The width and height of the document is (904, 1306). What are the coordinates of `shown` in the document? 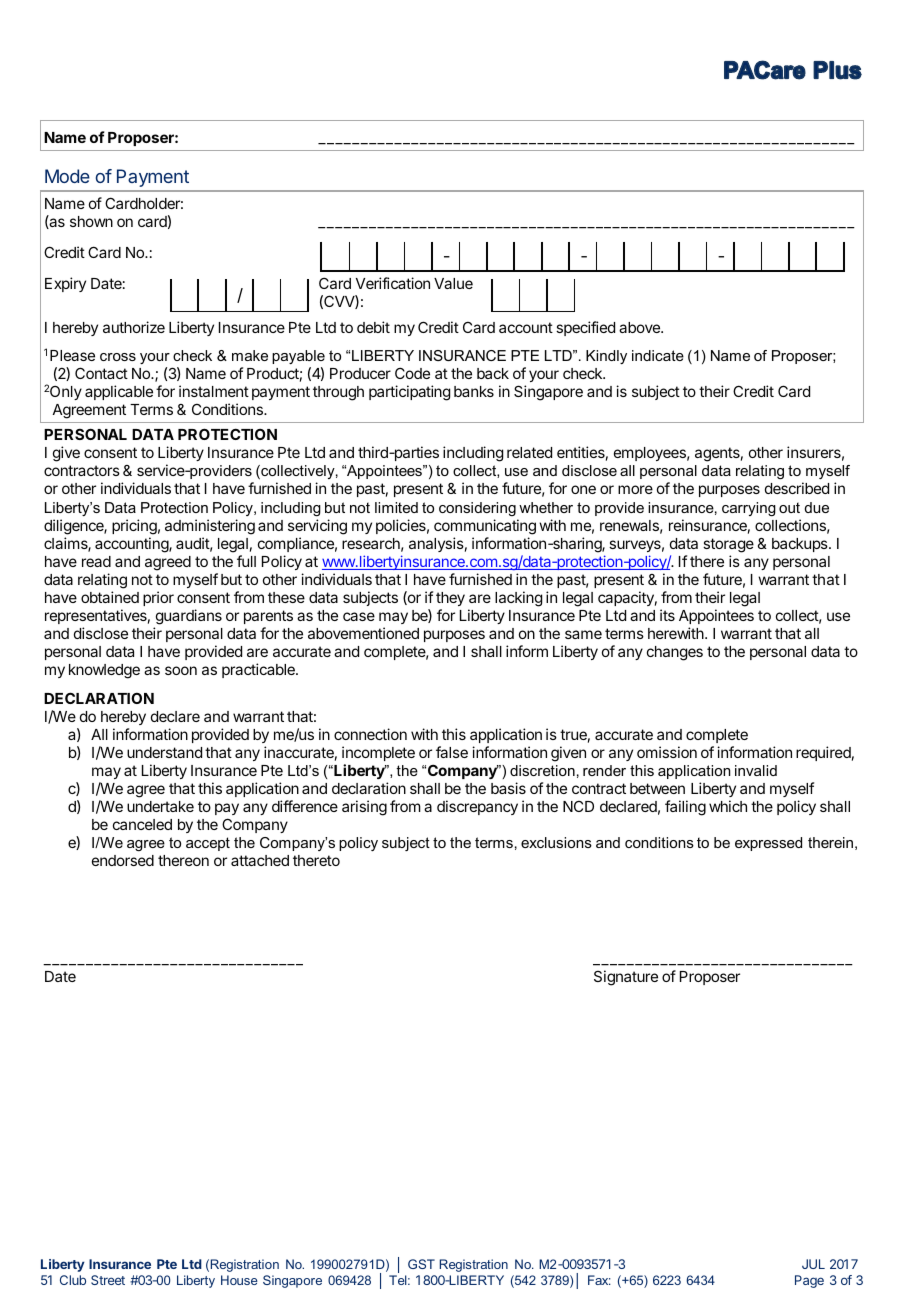 It's located at (91, 221).
